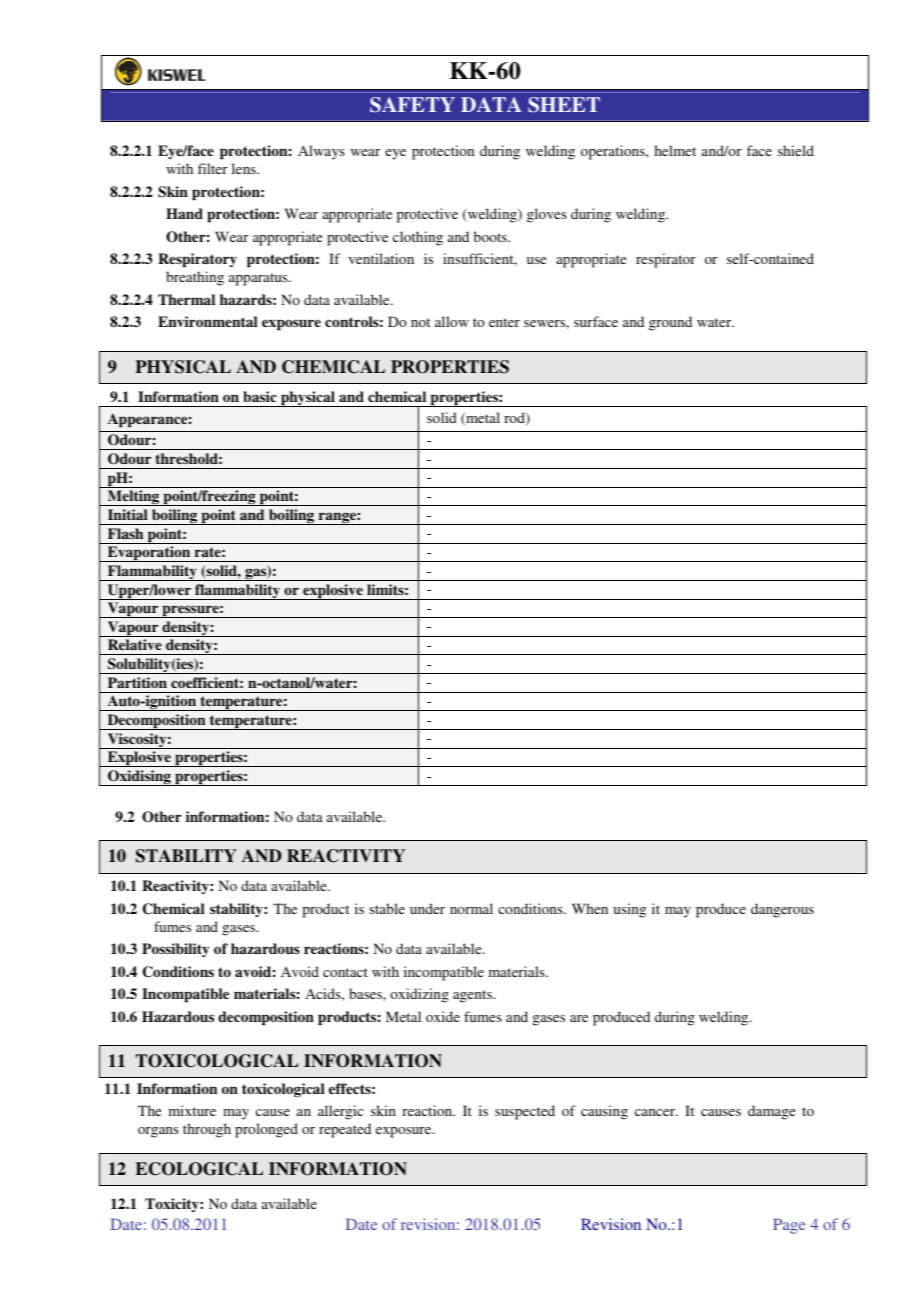 The image size is (924, 1308). I want to click on Evaporation, so click(149, 554).
